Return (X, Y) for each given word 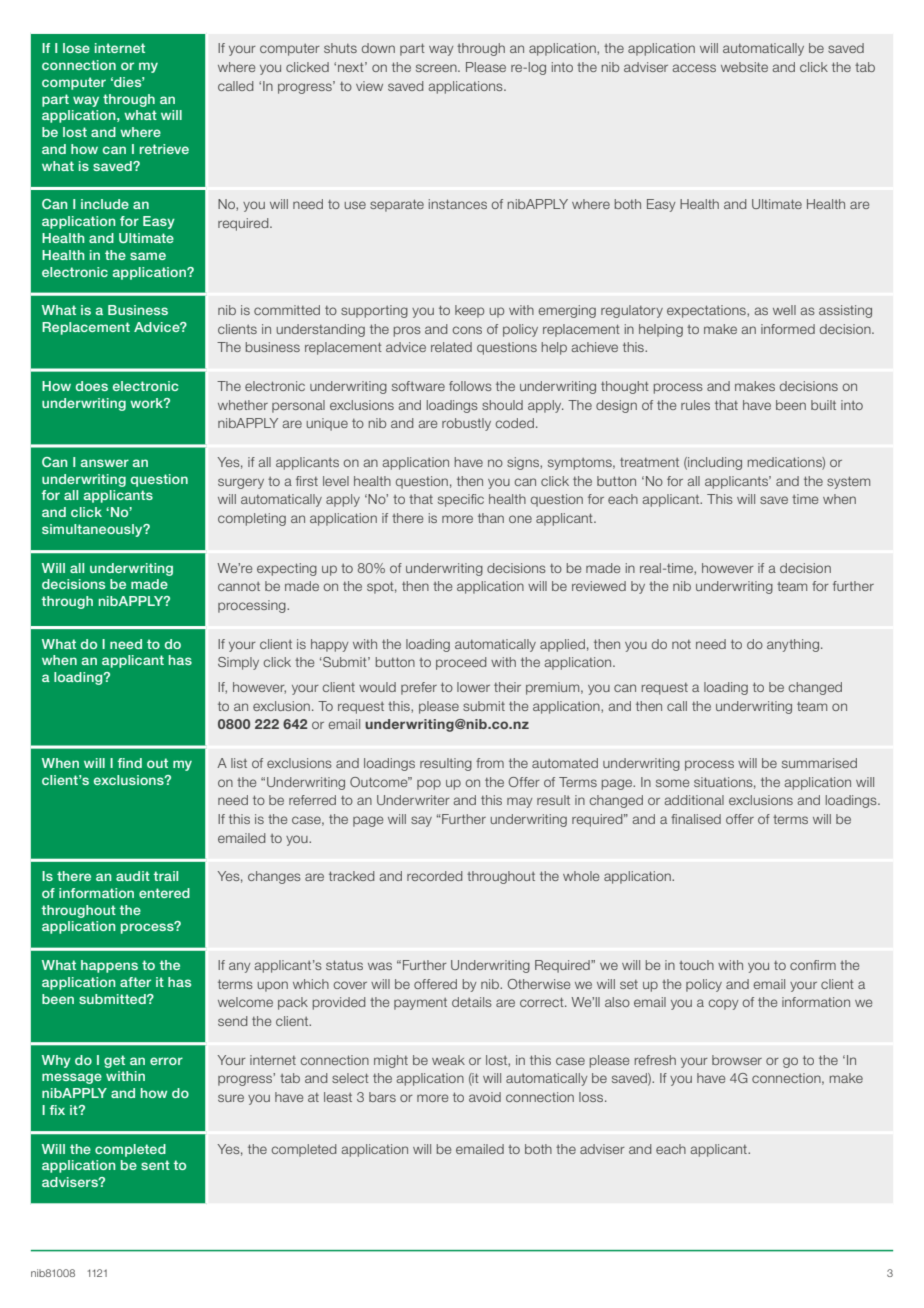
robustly (466, 424)
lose (76, 48)
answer (105, 463)
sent (155, 1165)
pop (429, 784)
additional (694, 800)
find (129, 763)
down (378, 48)
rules (695, 405)
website (744, 67)
